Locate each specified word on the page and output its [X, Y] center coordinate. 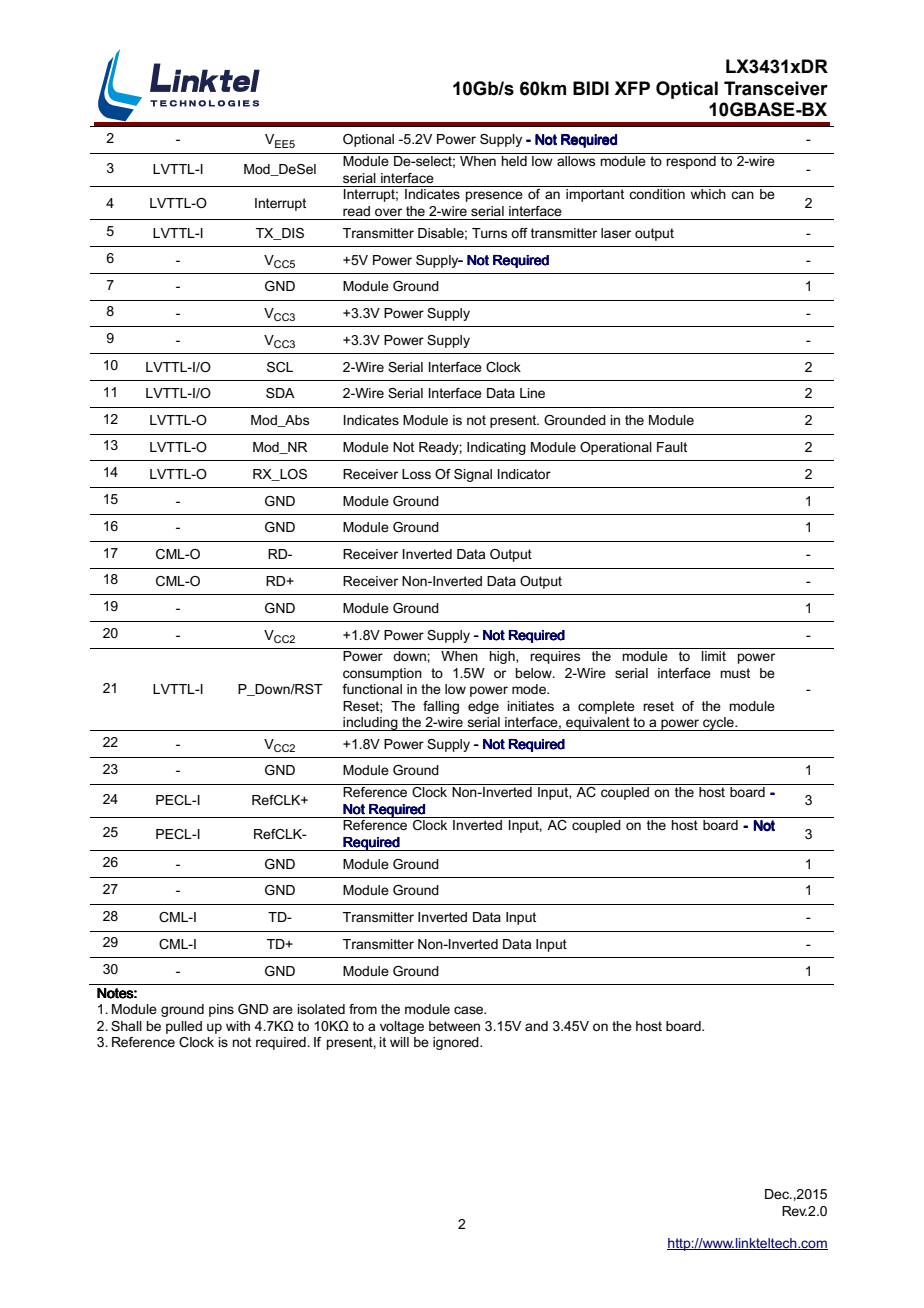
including [370, 724]
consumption [382, 674]
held [514, 161]
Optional [368, 140]
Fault [672, 447]
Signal [473, 475]
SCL [280, 367]
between [454, 1026]
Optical [687, 90]
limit [714, 656]
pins [221, 1010]
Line [532, 393]
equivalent [598, 724]
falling [441, 707]
